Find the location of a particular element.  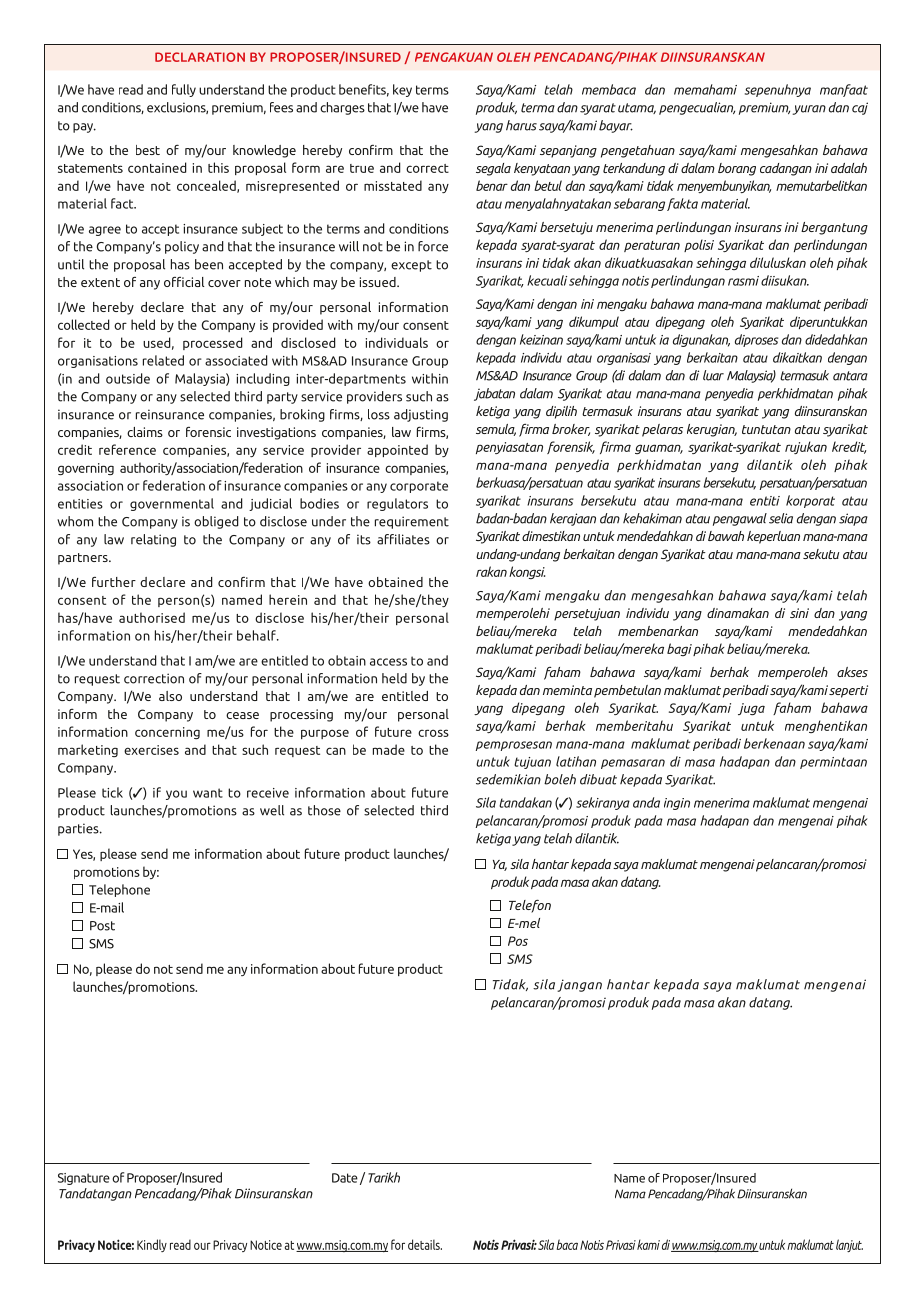

jangan is located at coordinates (579, 985).
